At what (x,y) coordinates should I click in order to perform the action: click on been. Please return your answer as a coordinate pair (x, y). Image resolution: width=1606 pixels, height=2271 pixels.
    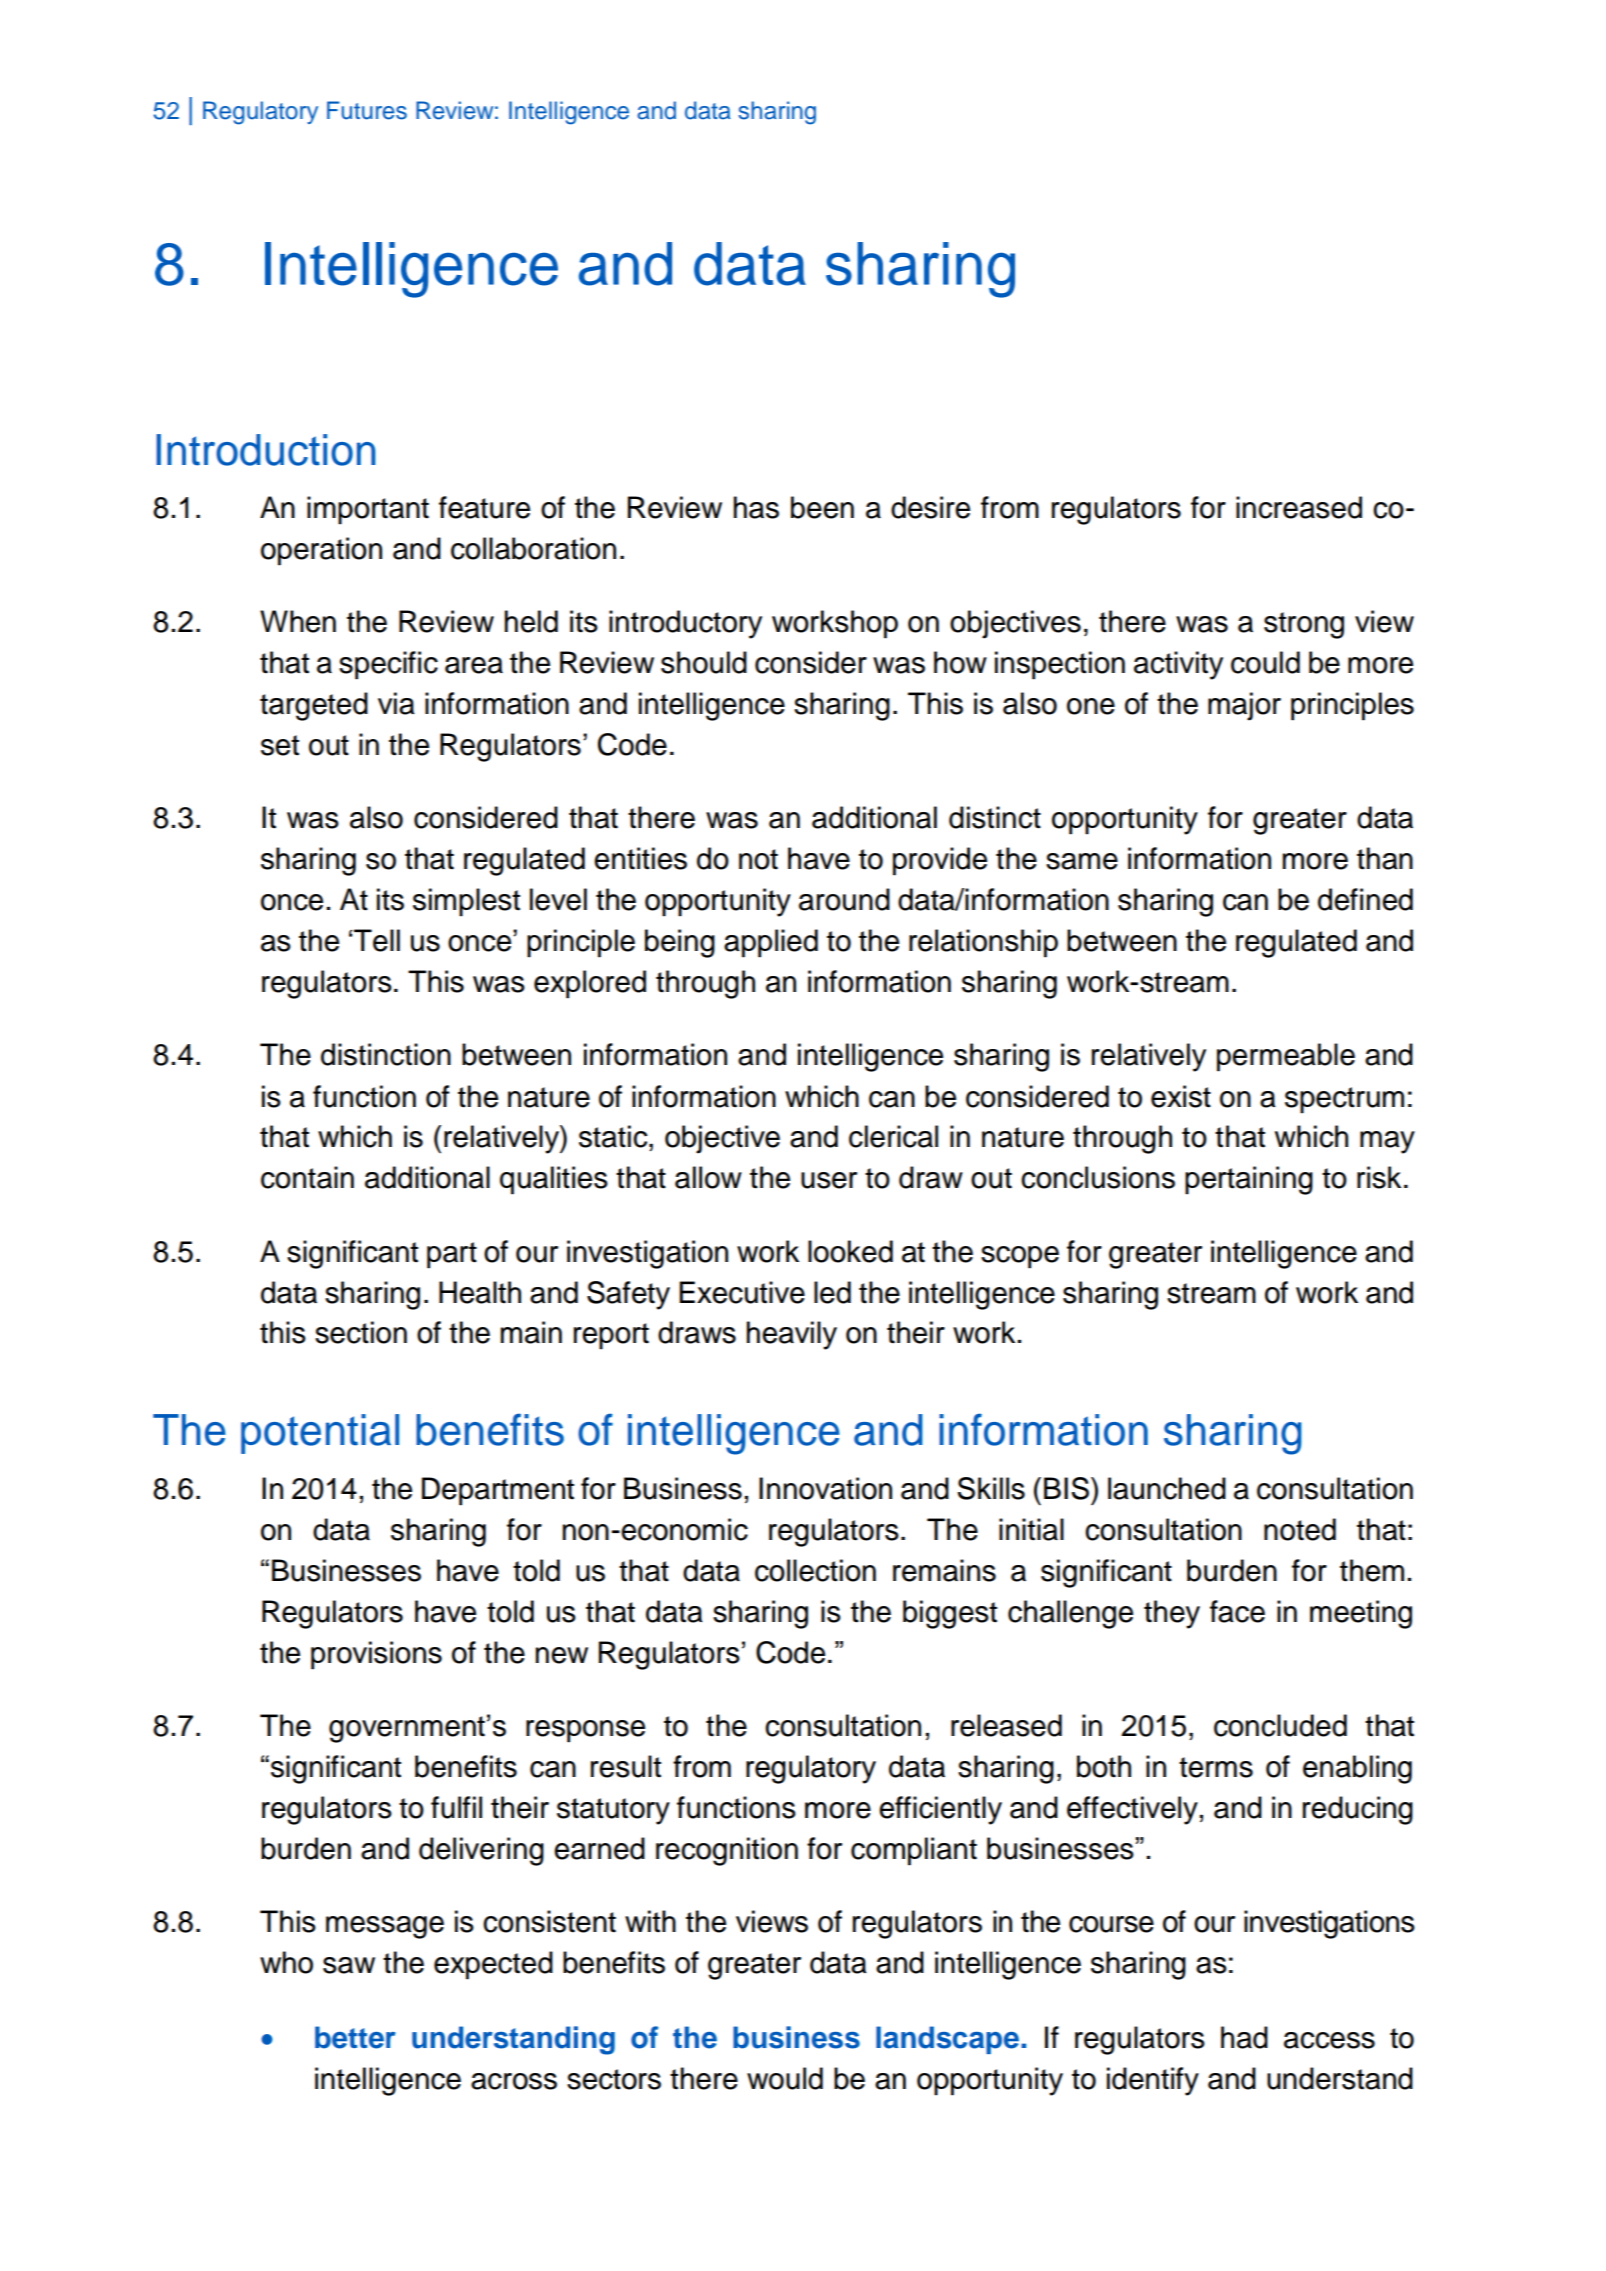
    Looking at the image, I should click on (822, 507).
